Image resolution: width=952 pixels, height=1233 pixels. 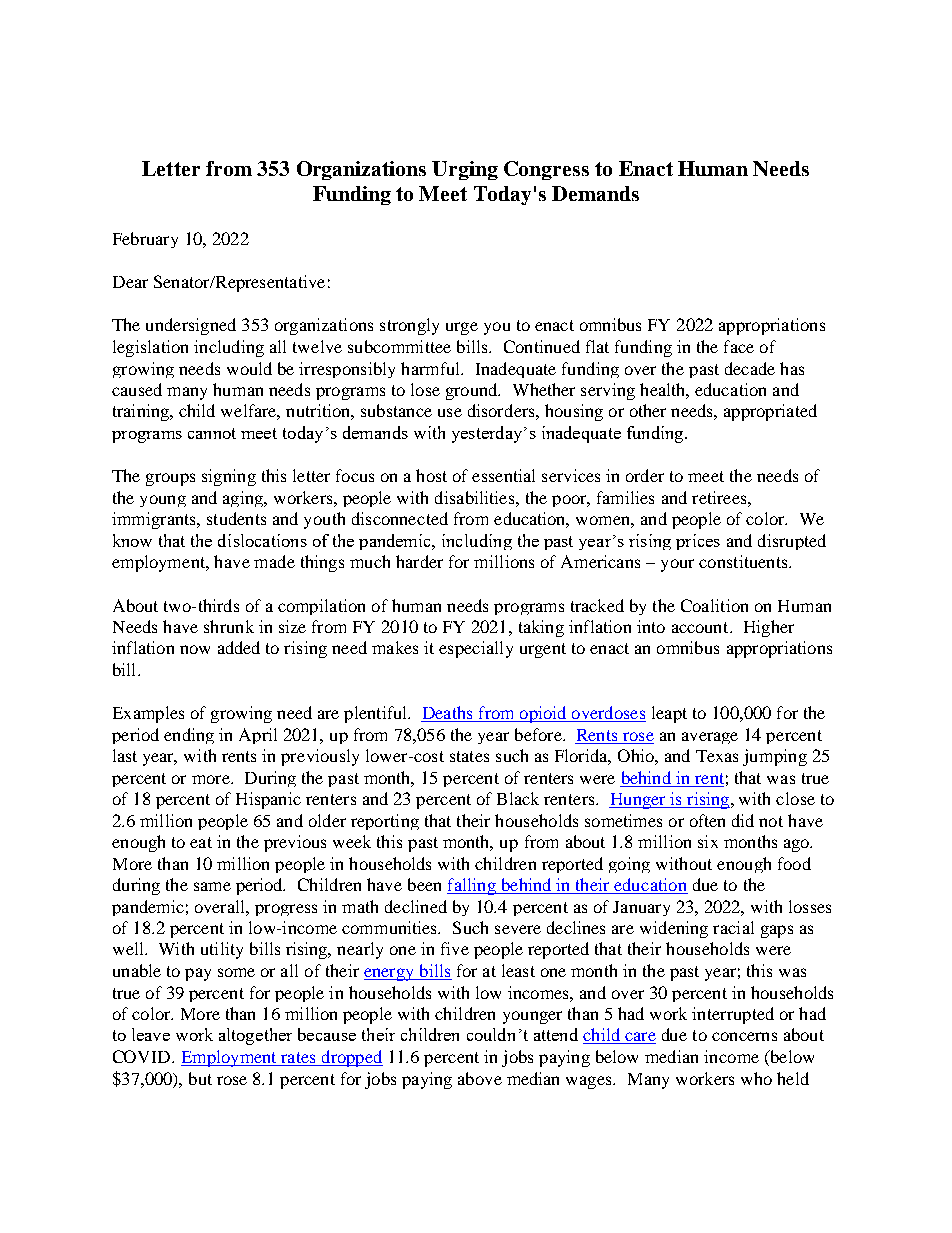 I want to click on six, so click(x=708, y=841).
